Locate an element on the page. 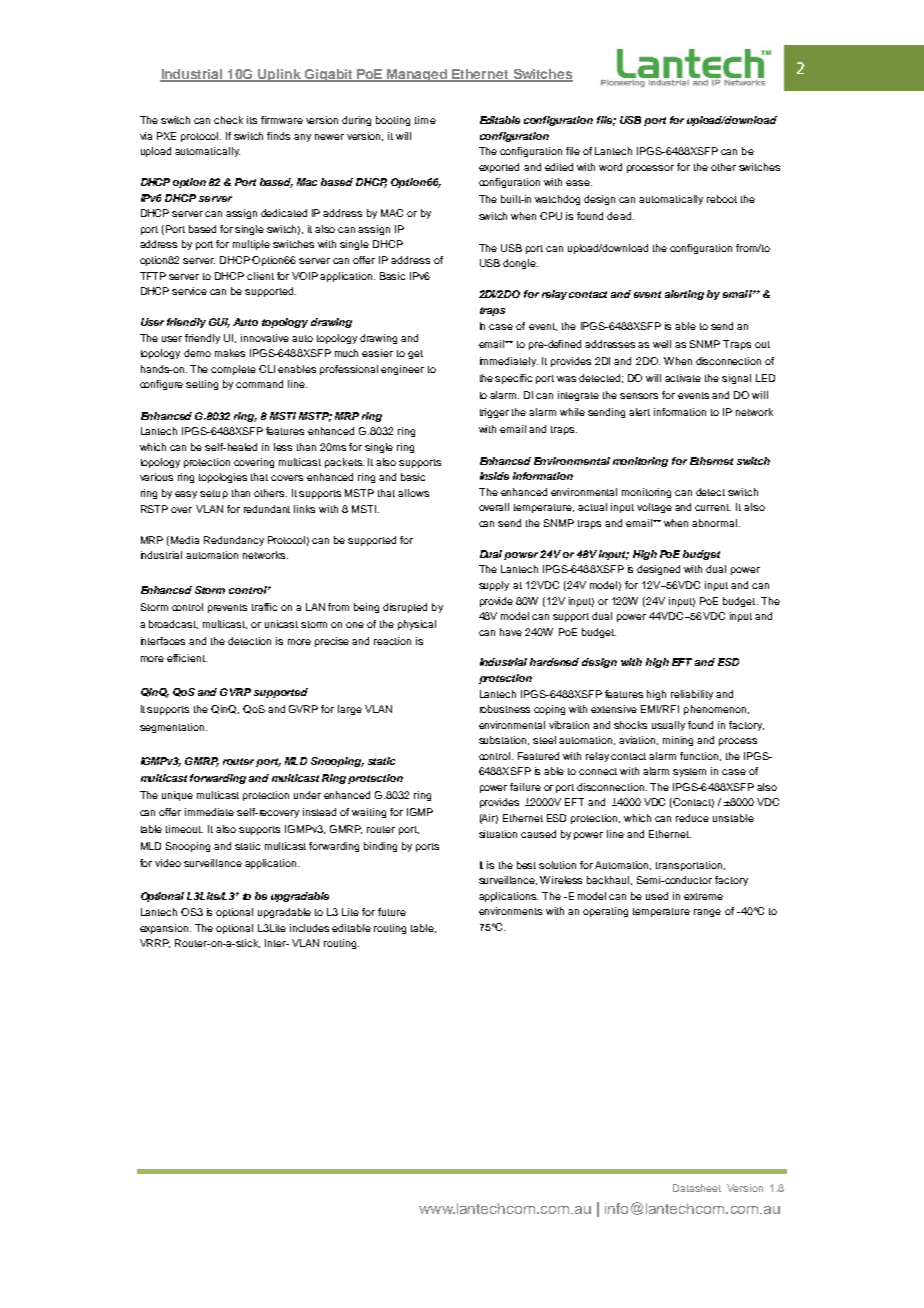 The height and width of the document is (1308, 924). situation is located at coordinates (498, 834).
